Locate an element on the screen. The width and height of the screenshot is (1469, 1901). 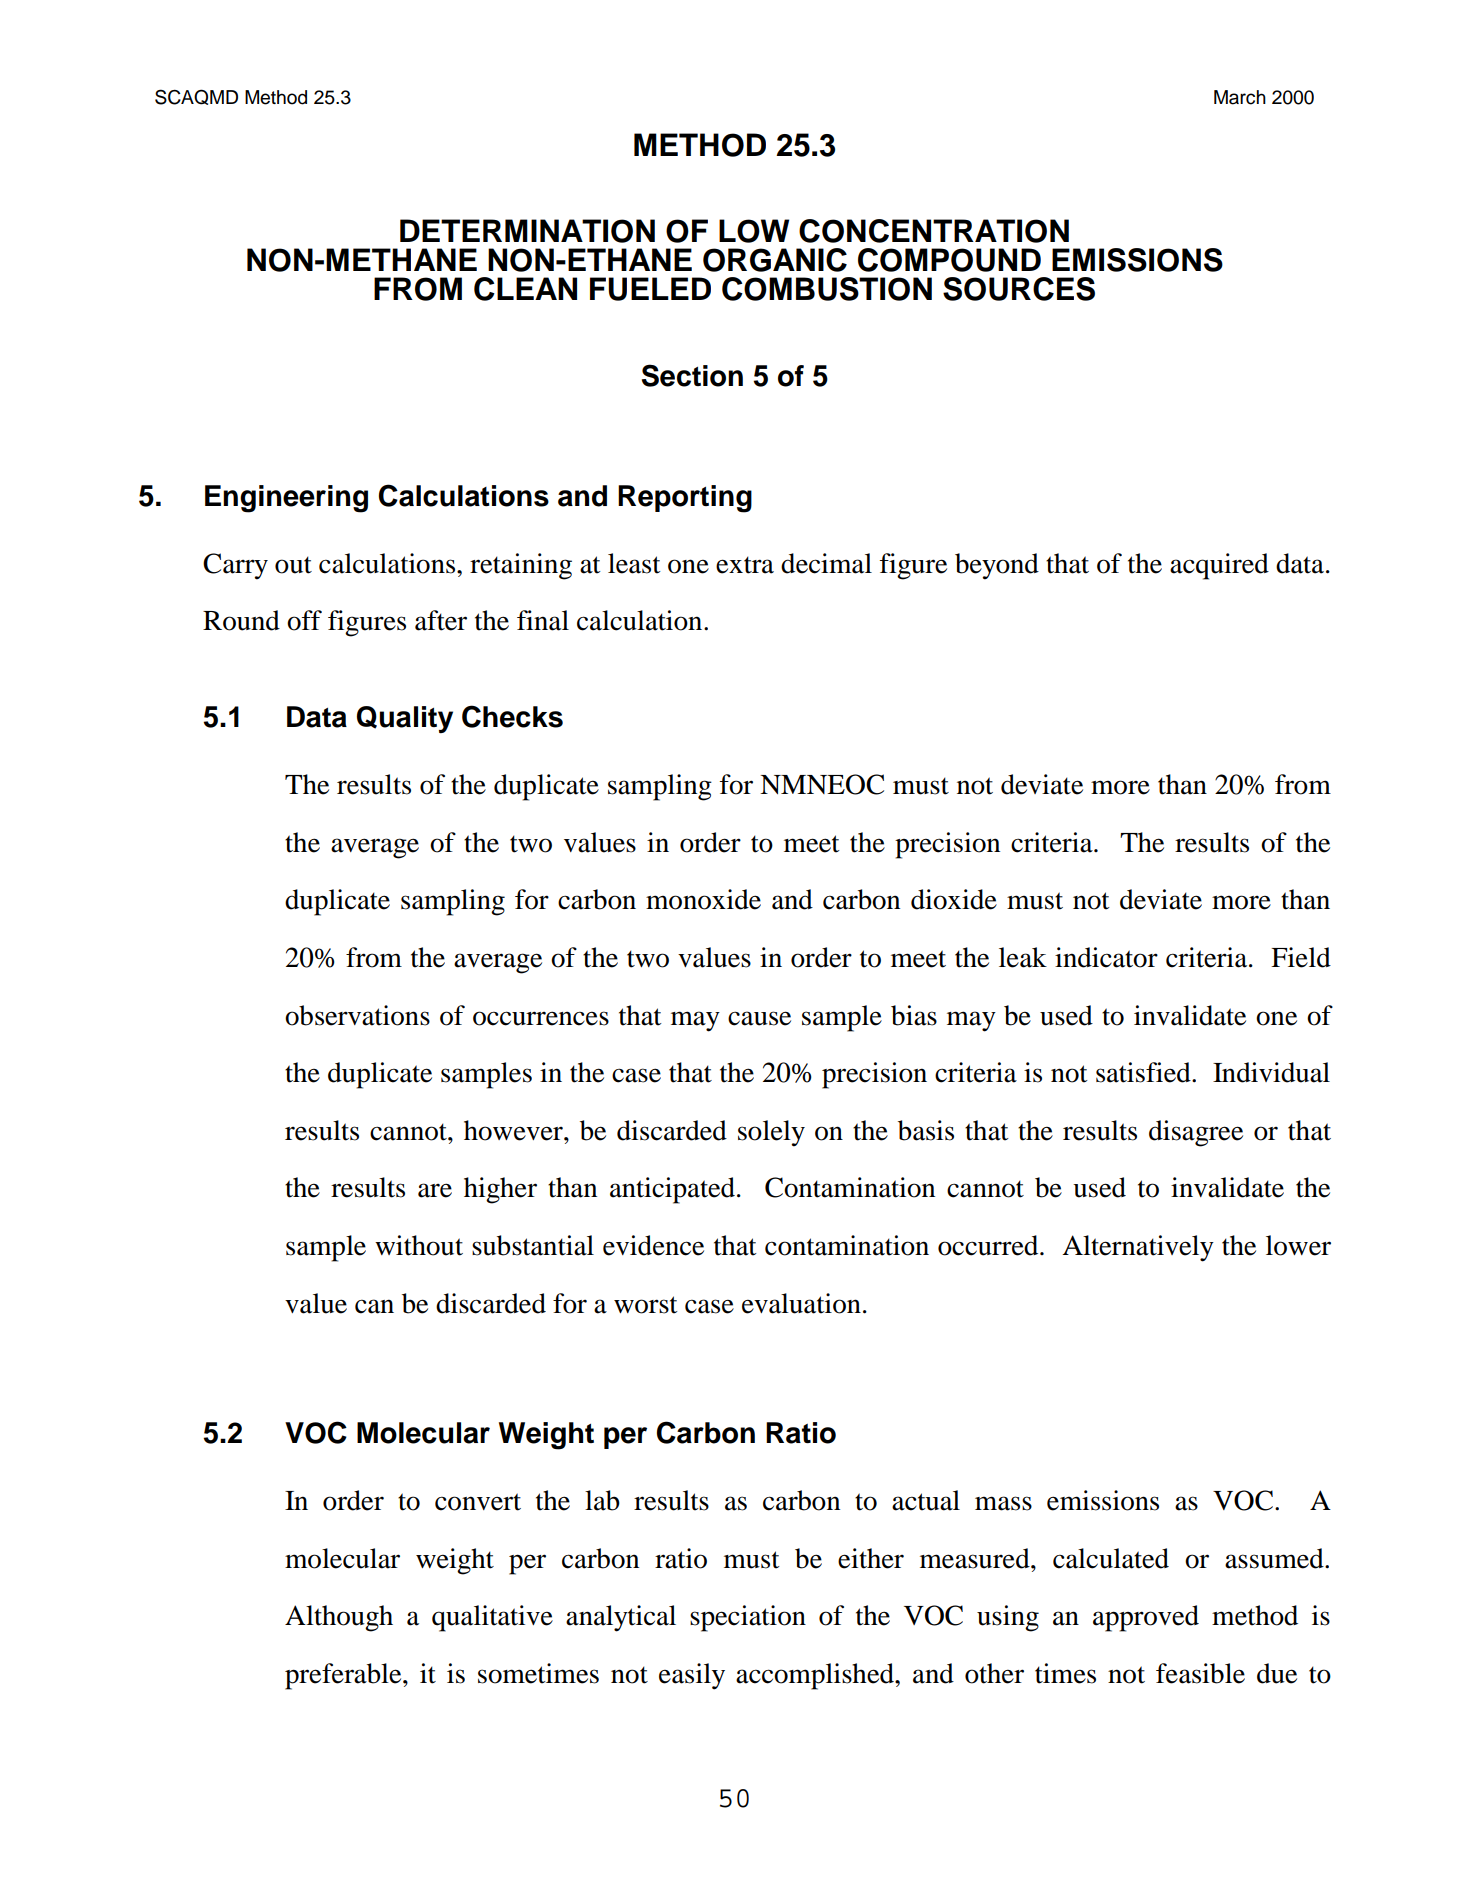
monoxide is located at coordinates (703, 899).
